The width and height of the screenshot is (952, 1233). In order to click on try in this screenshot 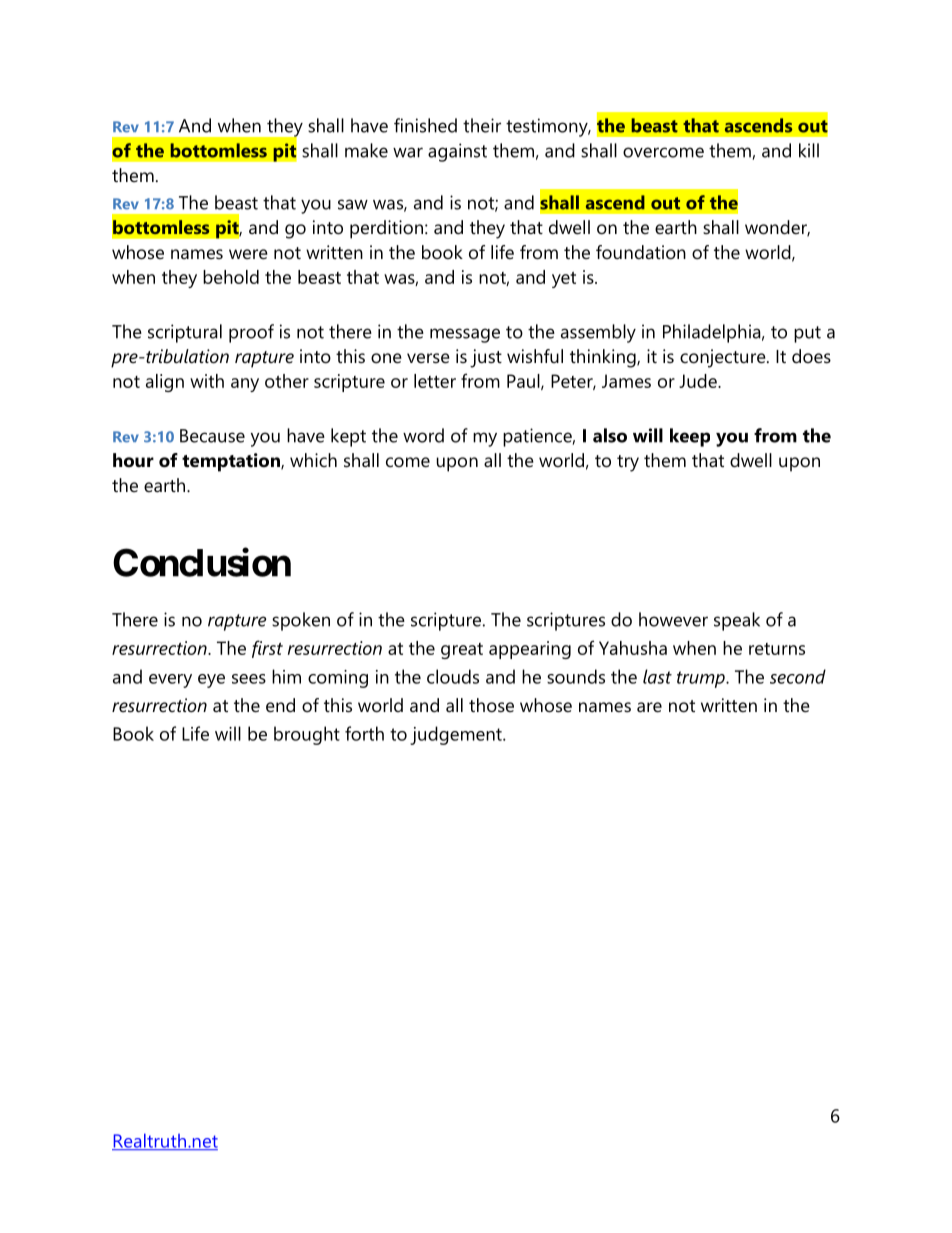, I will do `click(628, 463)`.
